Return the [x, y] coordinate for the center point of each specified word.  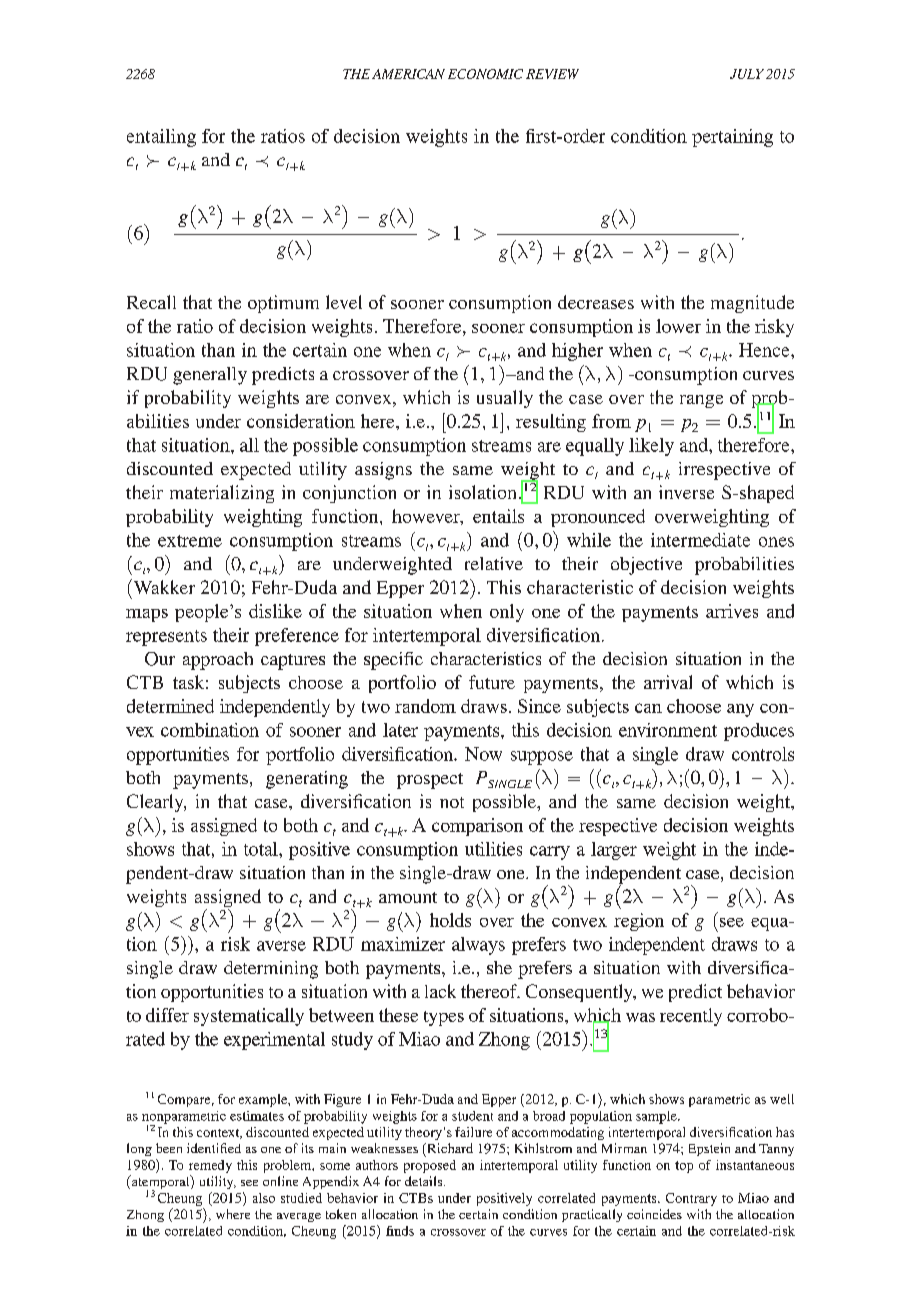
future [492, 682]
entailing [161, 138]
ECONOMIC [485, 74]
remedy [210, 1166]
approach [218, 661]
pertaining [732, 138]
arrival [668, 682]
